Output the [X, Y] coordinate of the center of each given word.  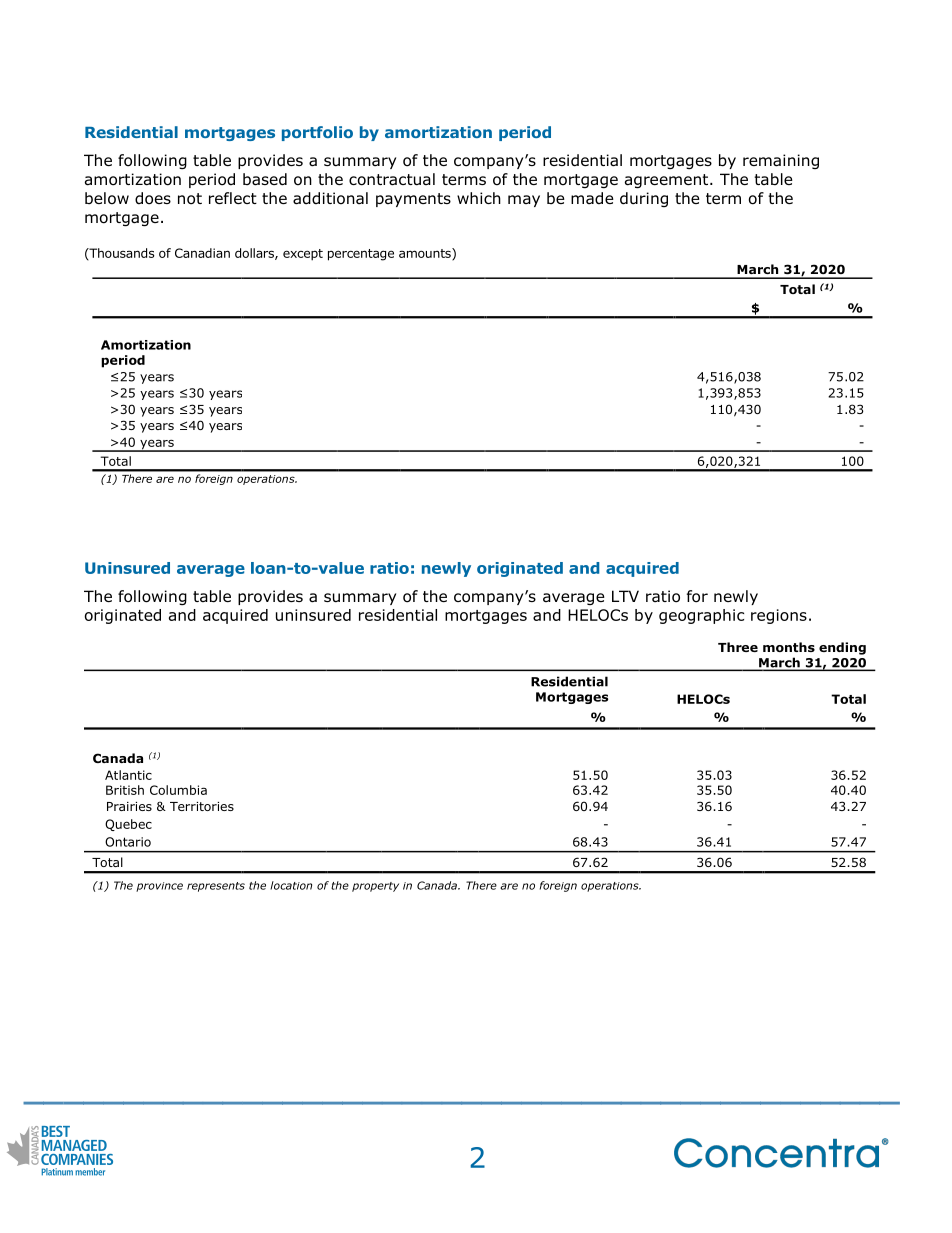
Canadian [202, 253]
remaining [781, 161]
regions [779, 616]
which [479, 198]
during [644, 199]
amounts [426, 254]
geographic [701, 616]
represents [216, 887]
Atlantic [128, 775]
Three [738, 647]
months [789, 647]
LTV [625, 596]
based [265, 179]
